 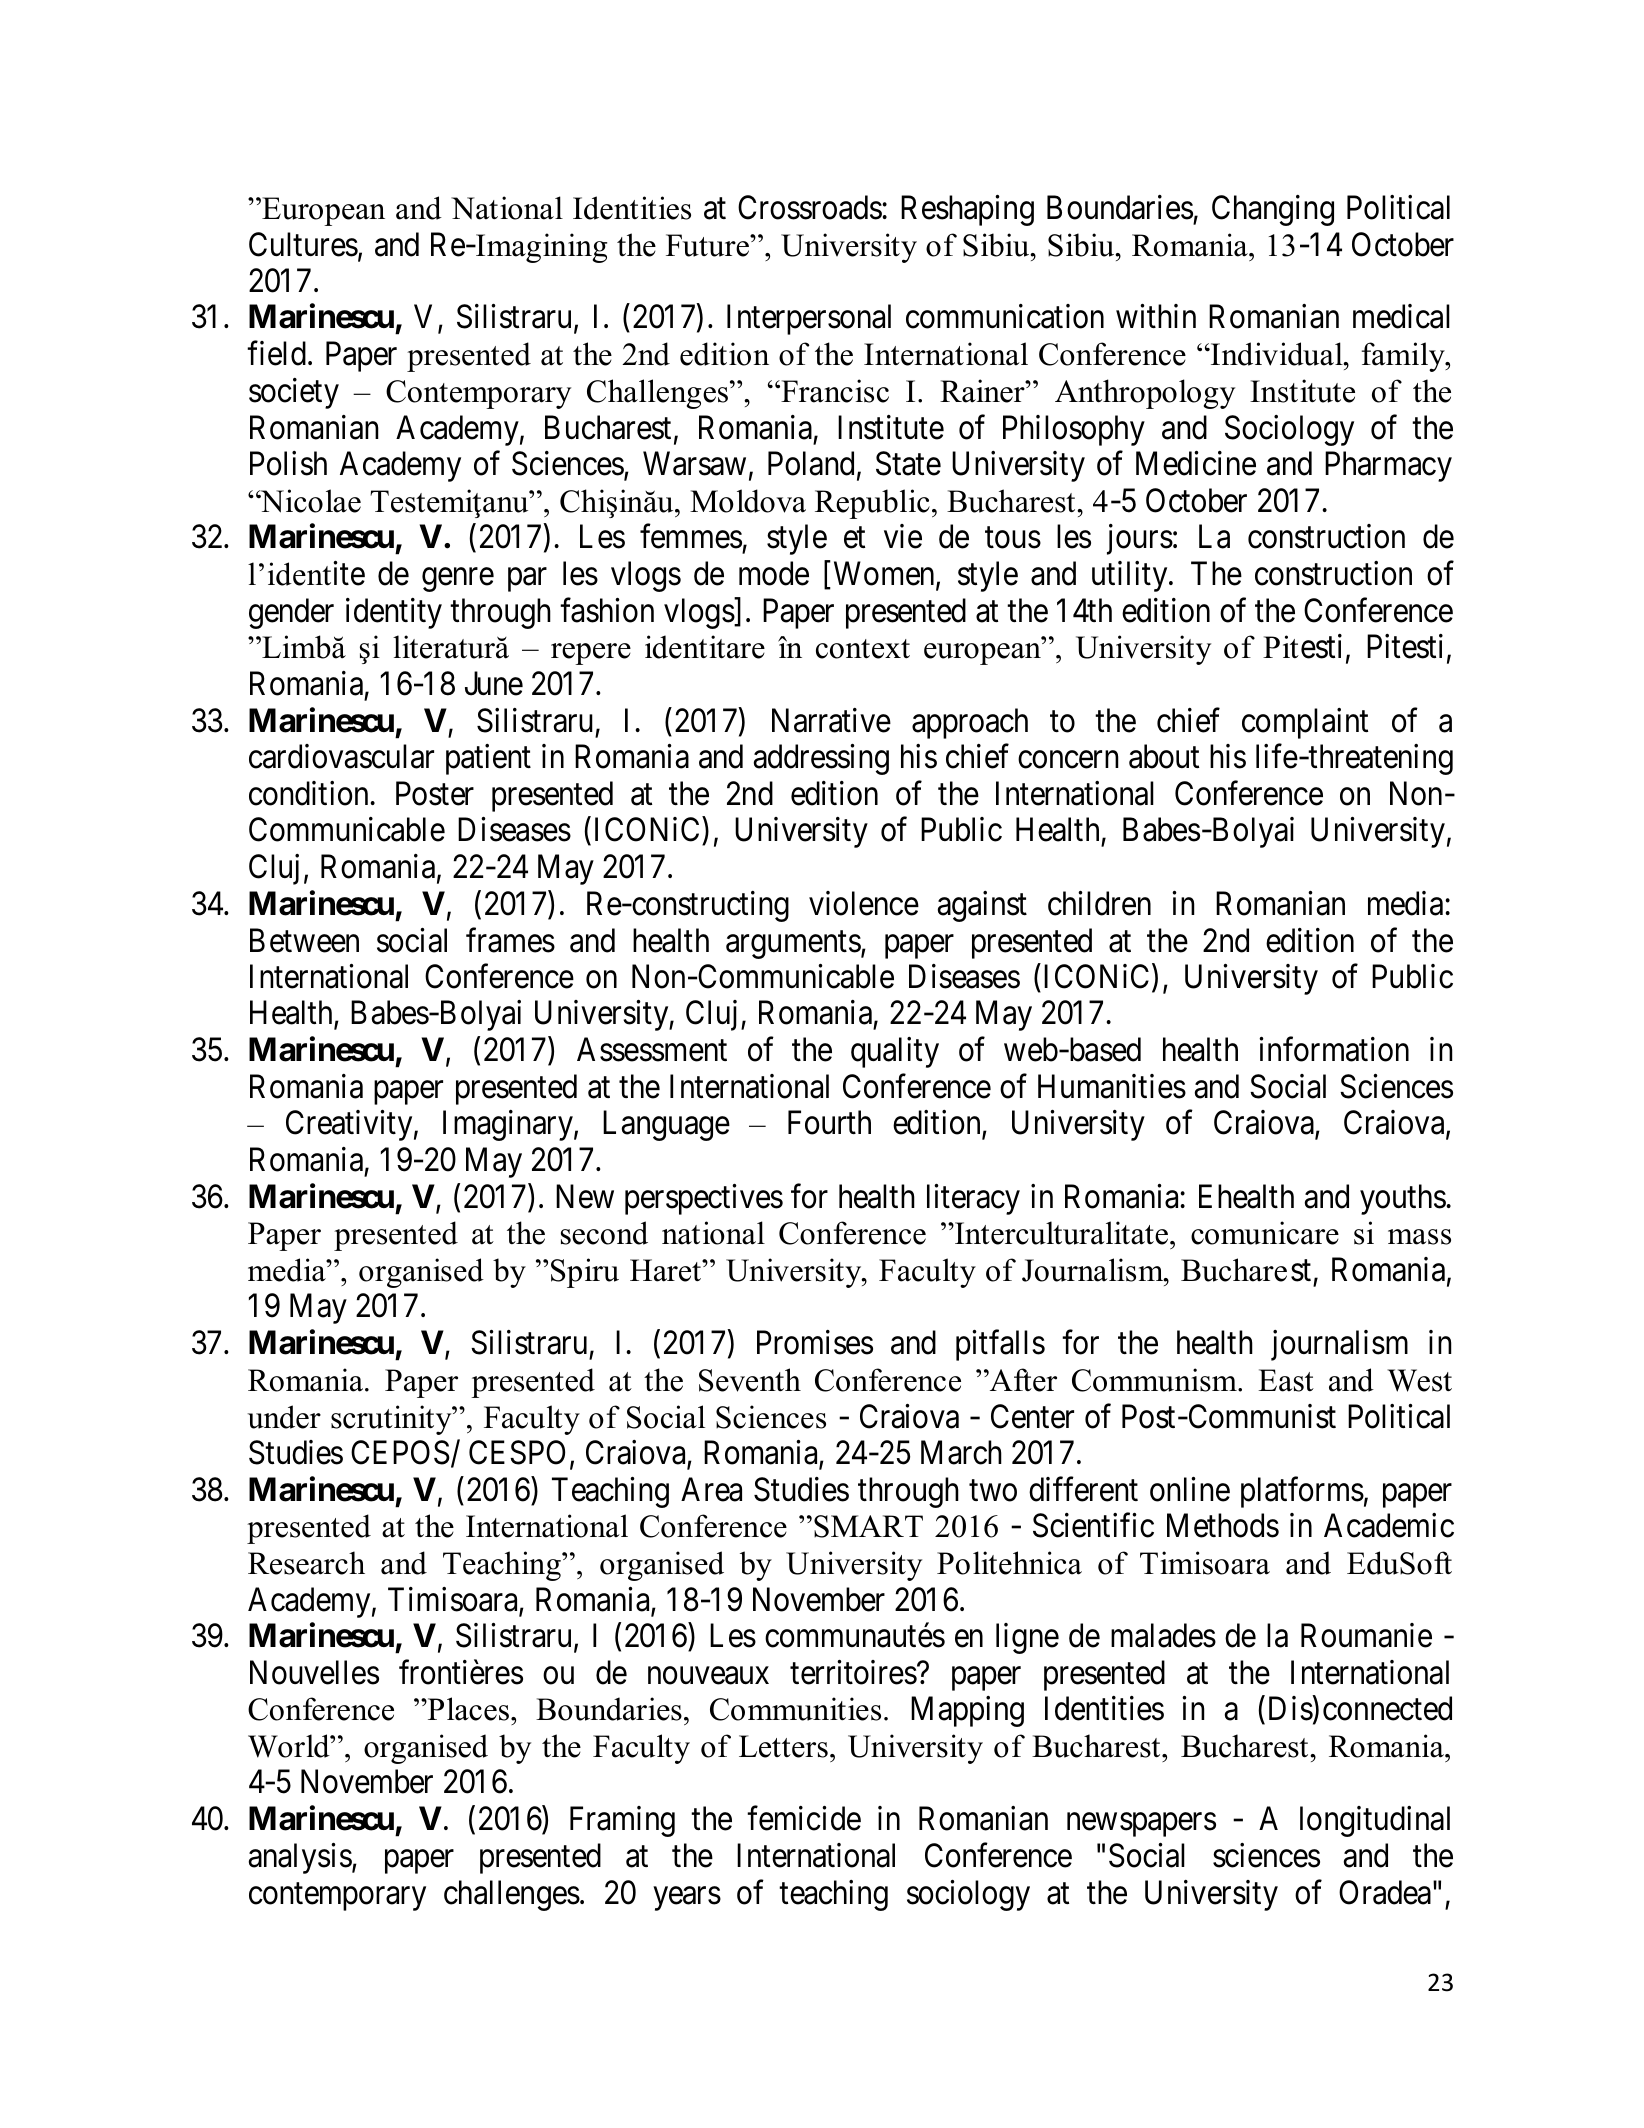 I want to click on quality, so click(x=895, y=1052).
